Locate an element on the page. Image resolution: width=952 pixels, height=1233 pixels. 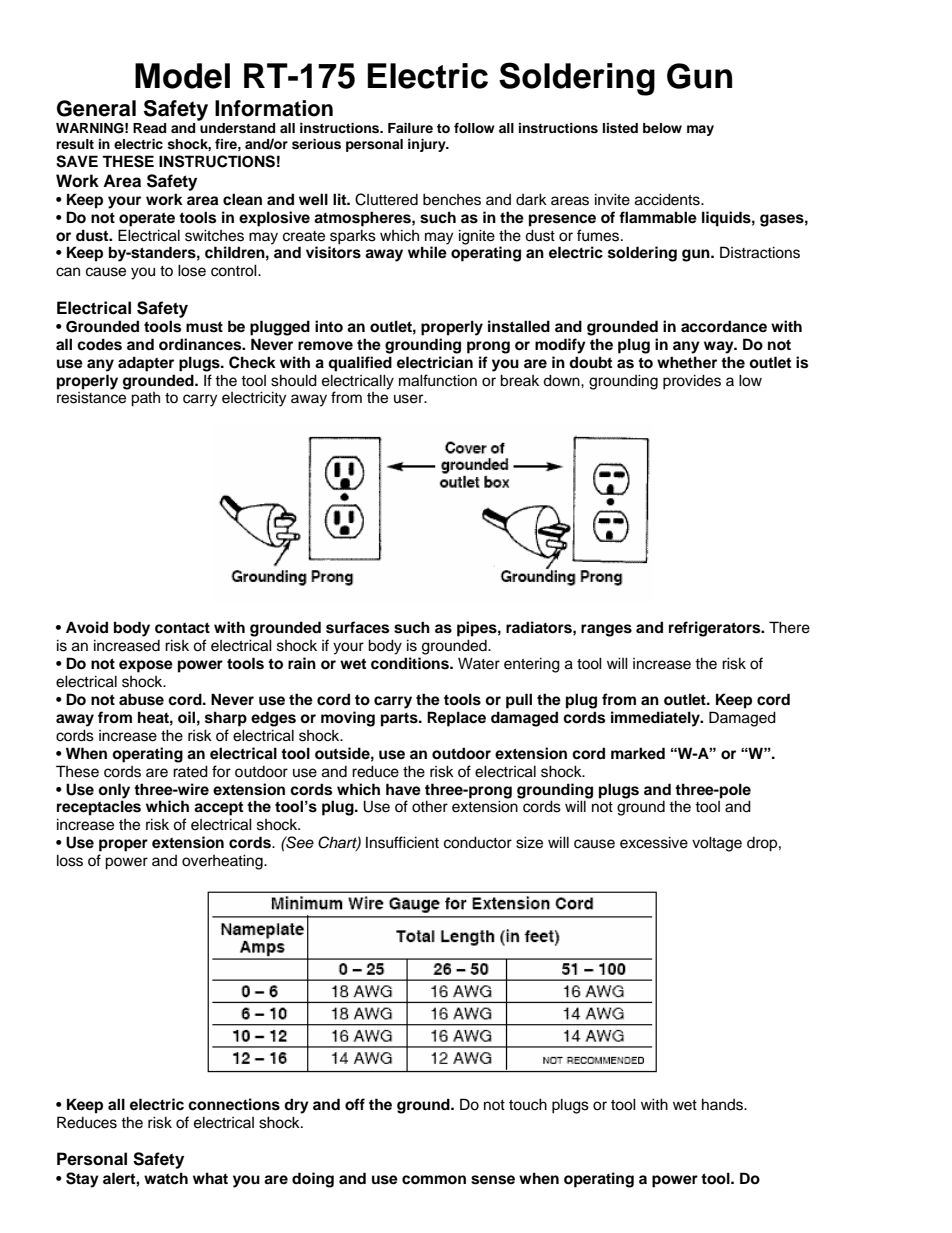
while is located at coordinates (427, 252).
